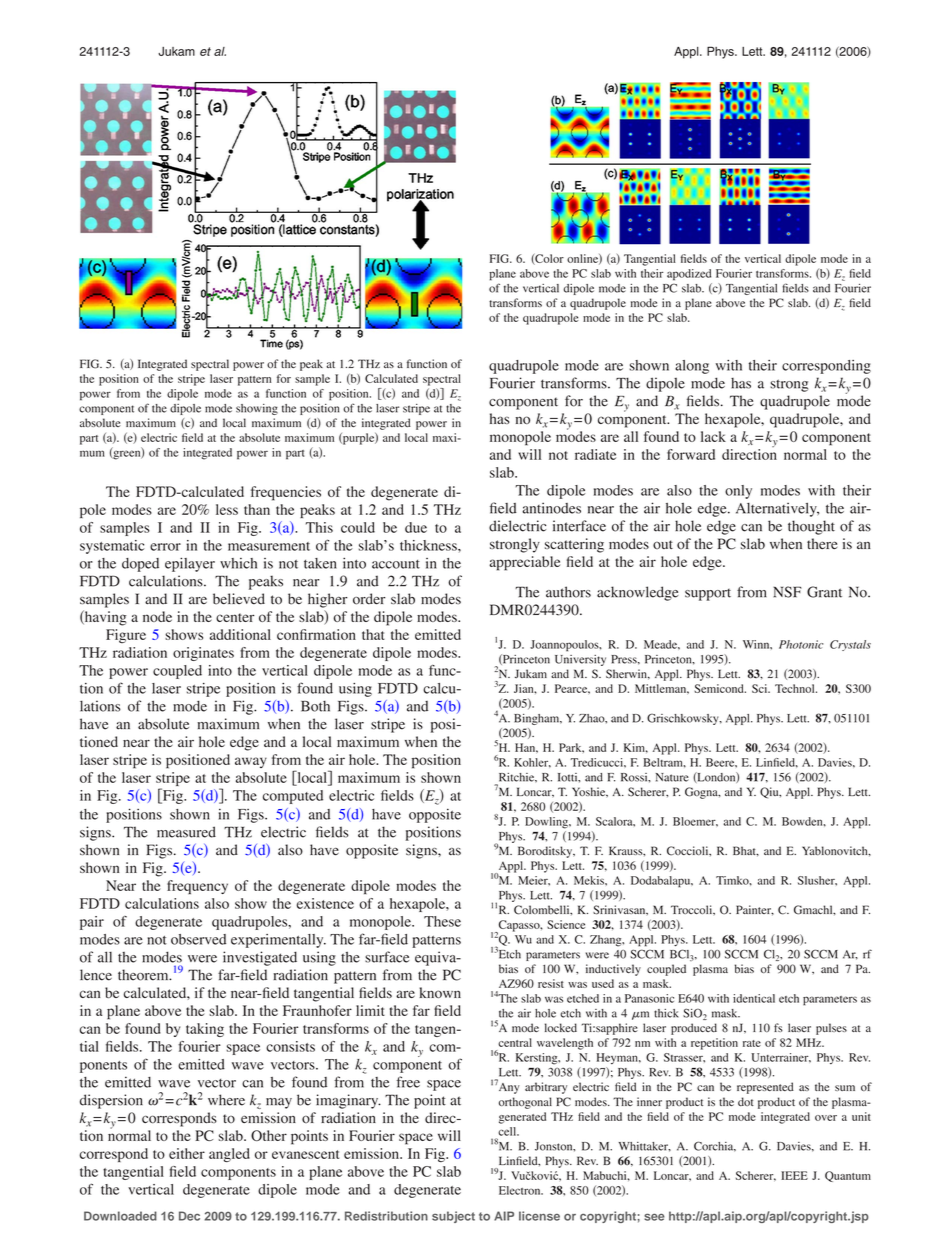  I want to click on frequencies, so click(286, 493).
